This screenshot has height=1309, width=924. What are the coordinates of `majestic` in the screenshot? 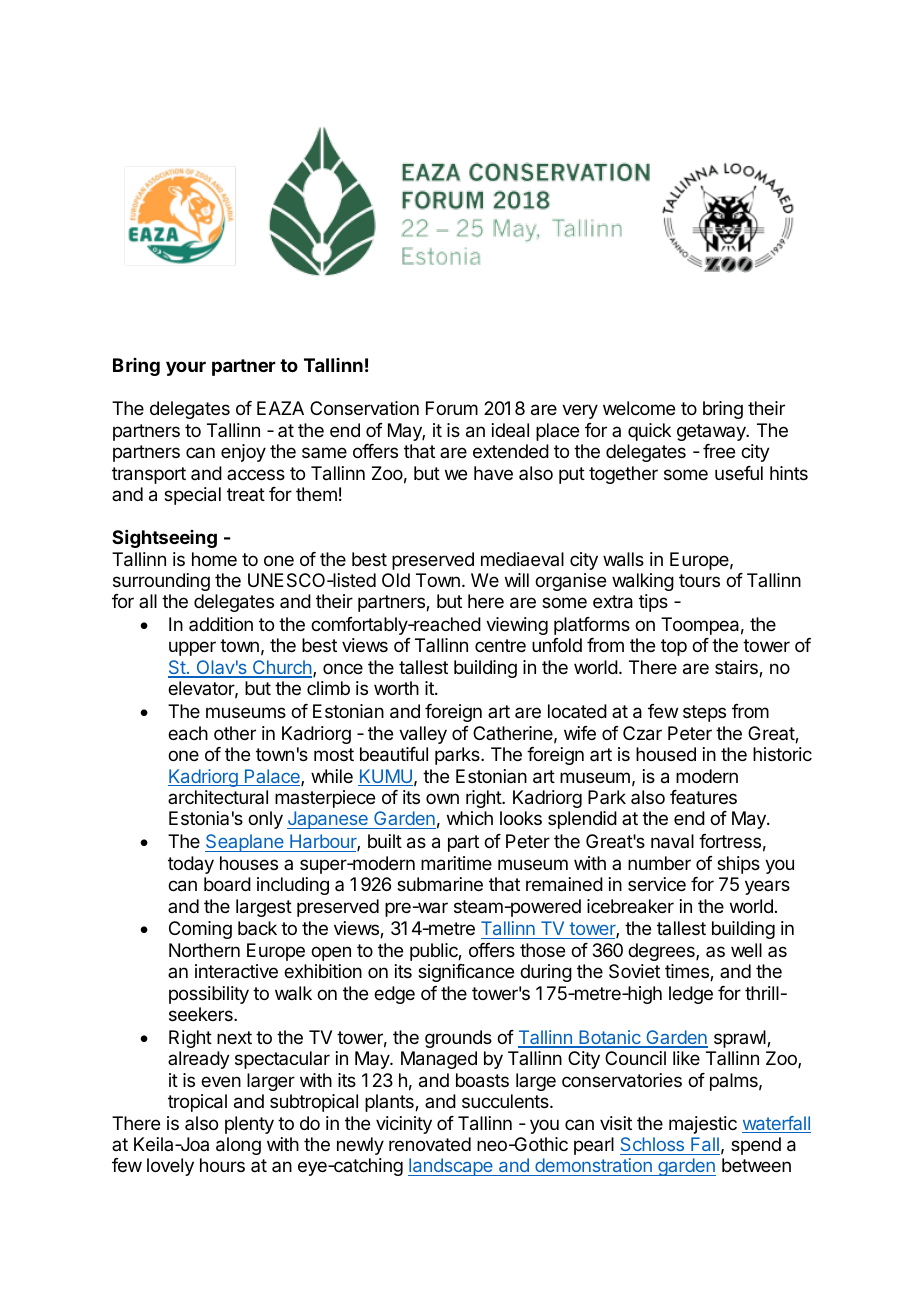 It's located at (703, 1125).
